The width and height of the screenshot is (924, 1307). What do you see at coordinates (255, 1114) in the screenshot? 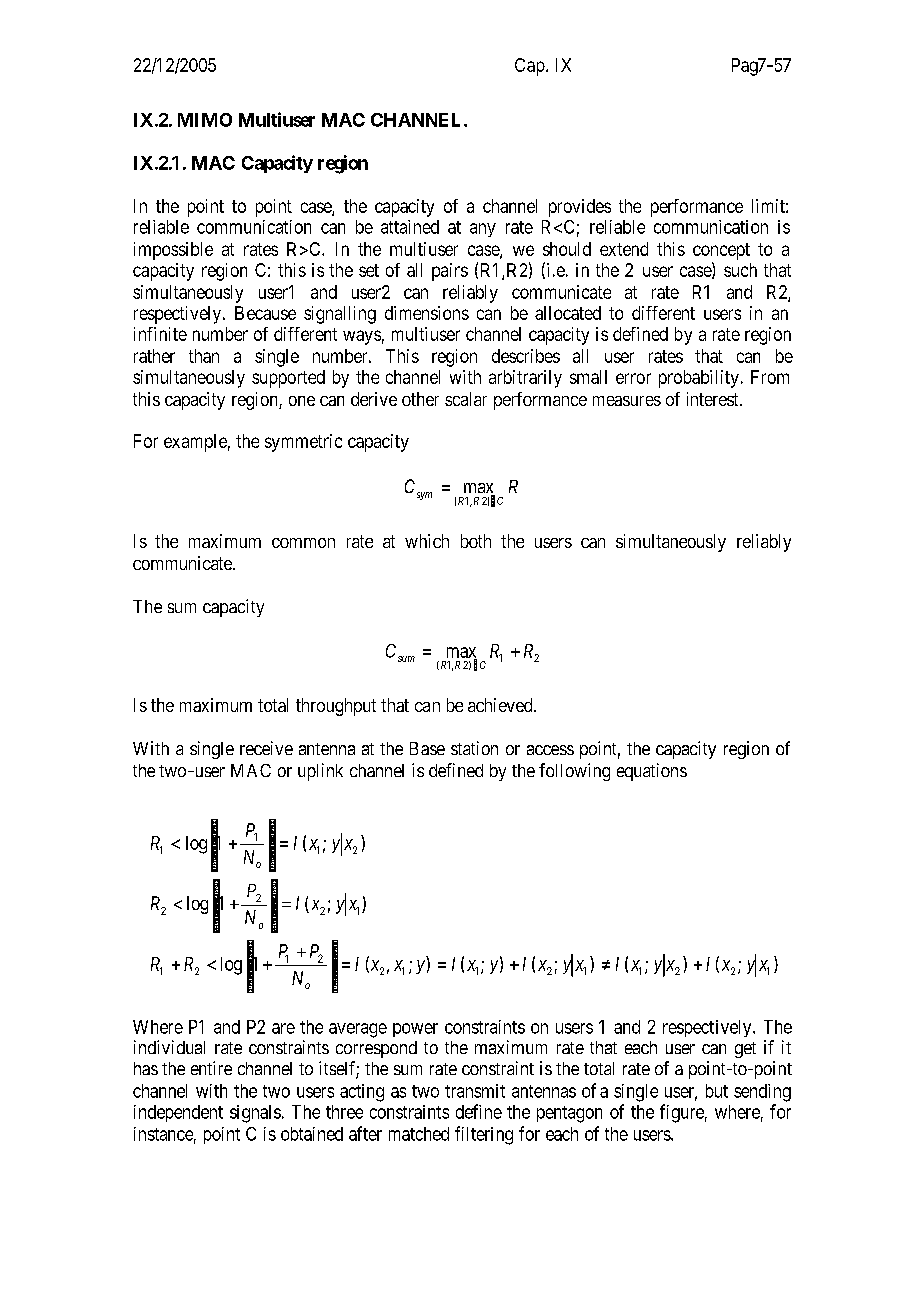
I see `signals` at bounding box center [255, 1114].
